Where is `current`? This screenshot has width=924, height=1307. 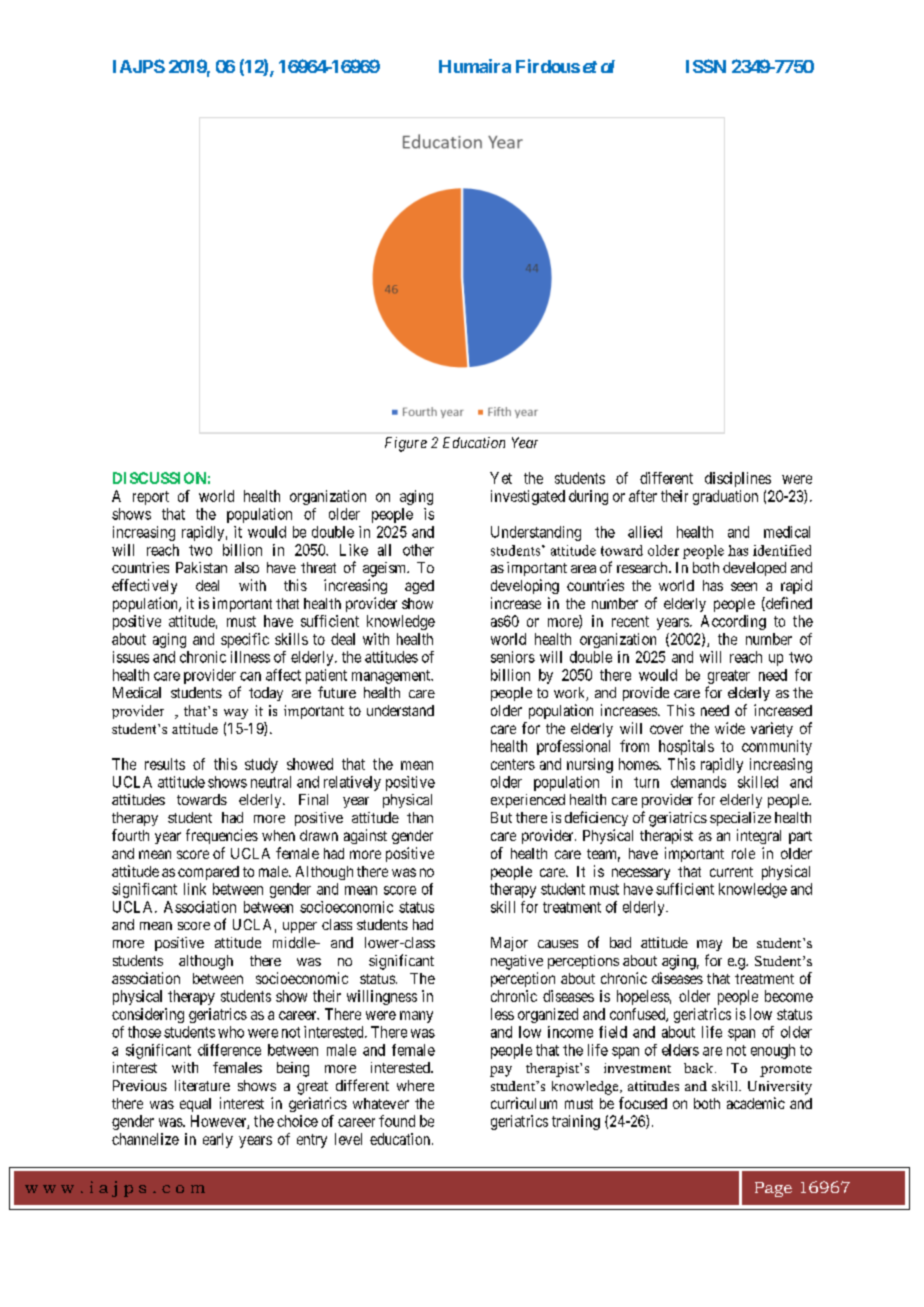 current is located at coordinates (731, 872).
